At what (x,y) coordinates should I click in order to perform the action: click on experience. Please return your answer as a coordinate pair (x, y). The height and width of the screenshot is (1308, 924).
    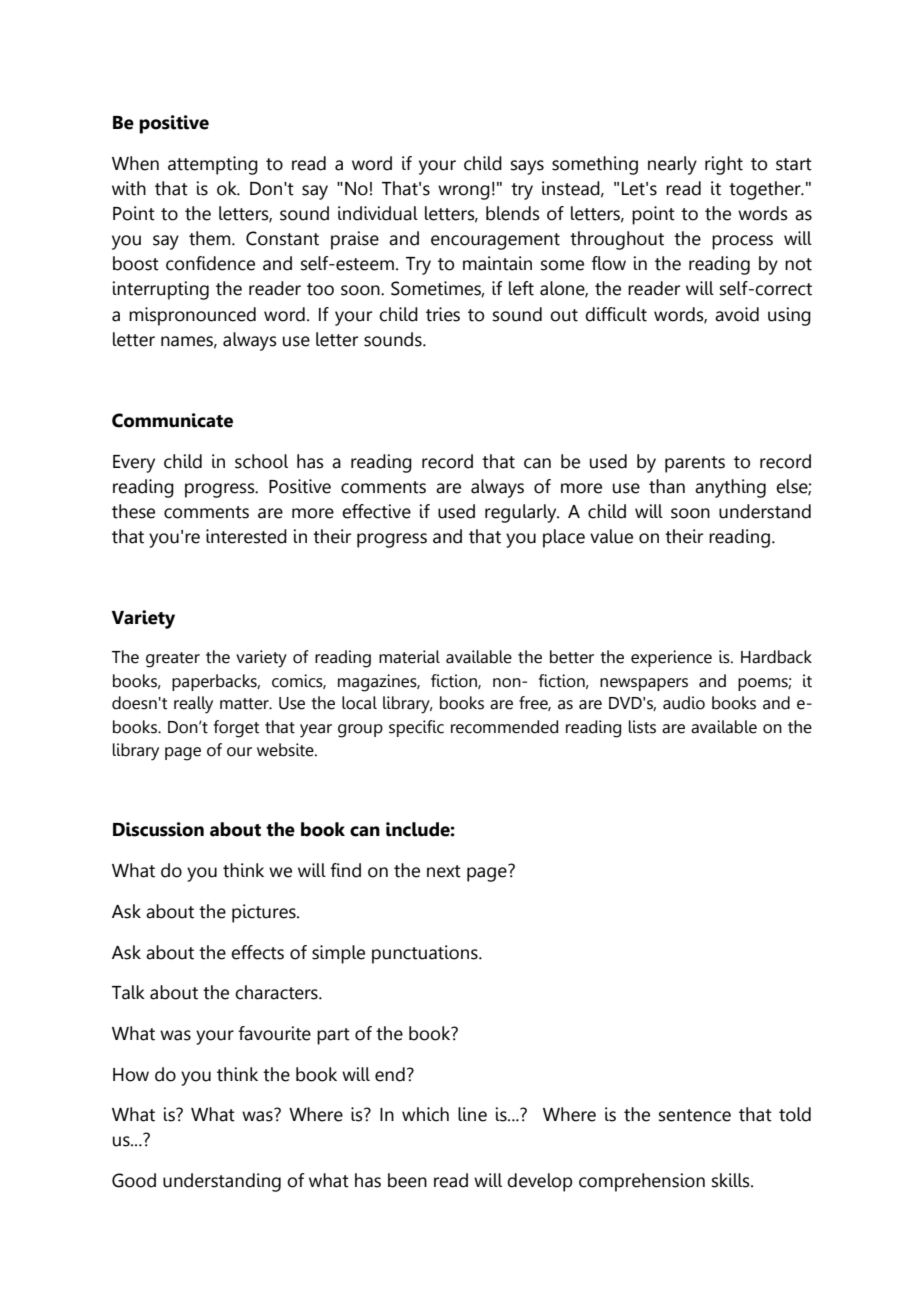
    Looking at the image, I should click on (671, 658).
